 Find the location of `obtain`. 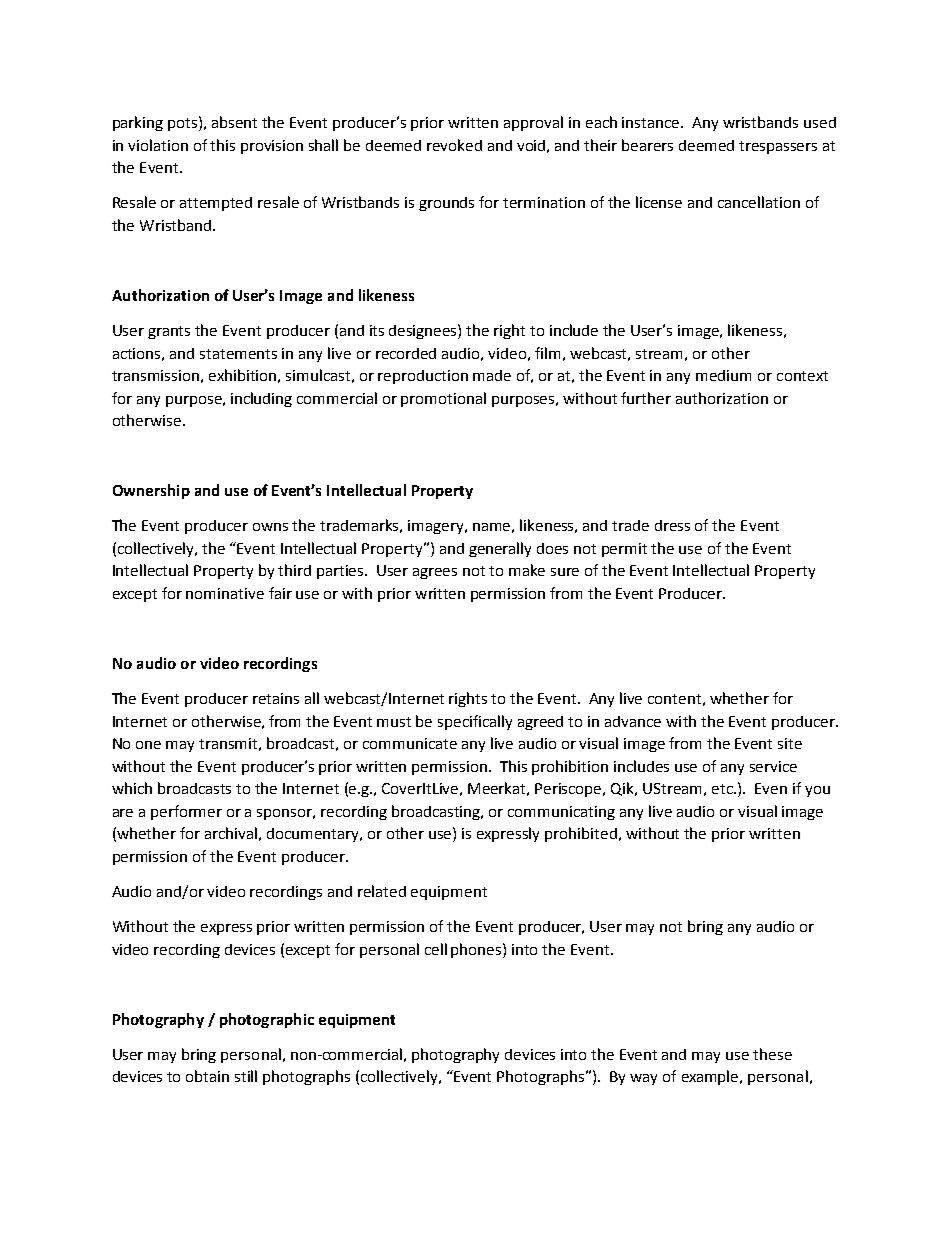

obtain is located at coordinates (207, 1076).
